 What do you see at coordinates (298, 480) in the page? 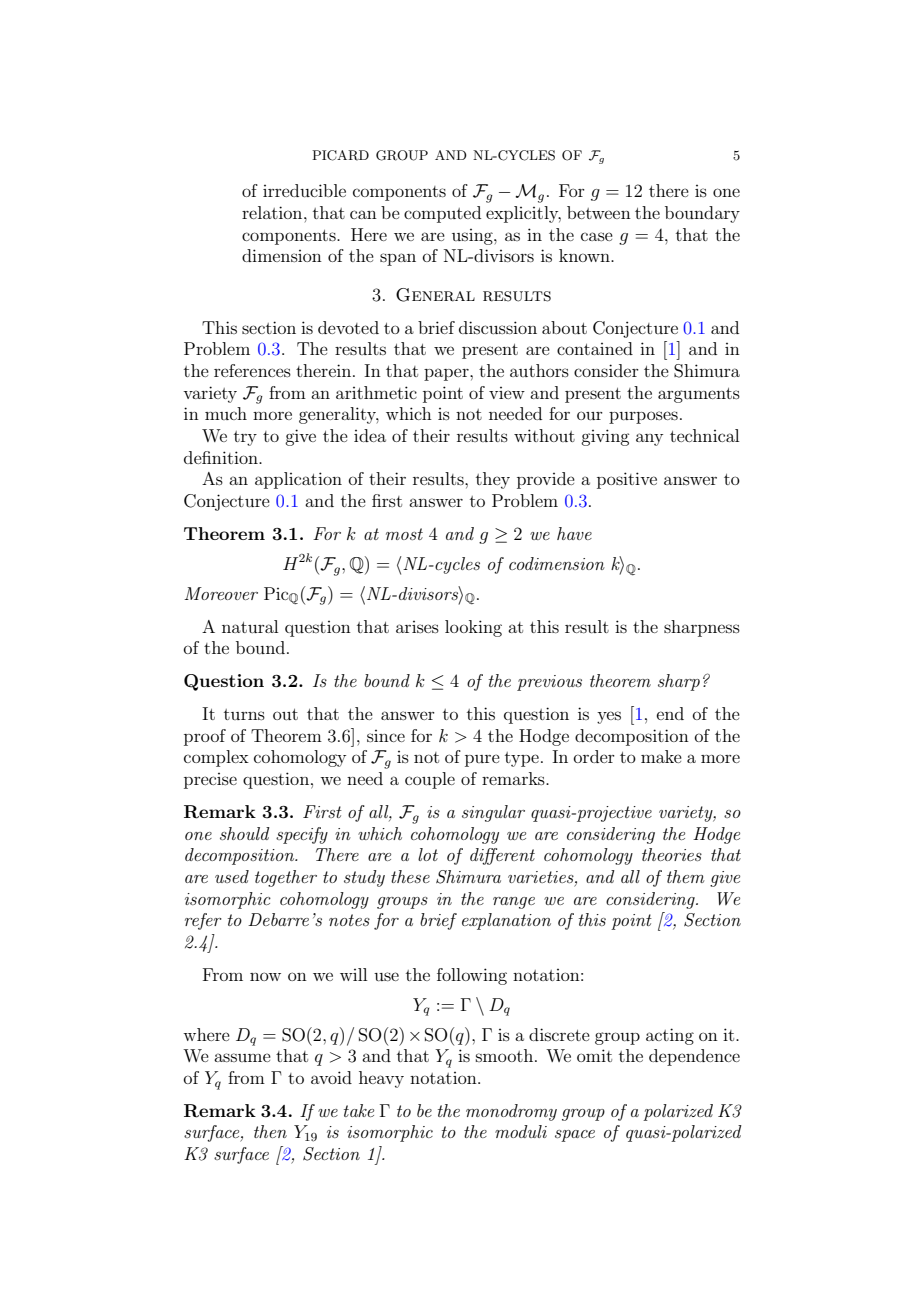
I see `application` at bounding box center [298, 480].
